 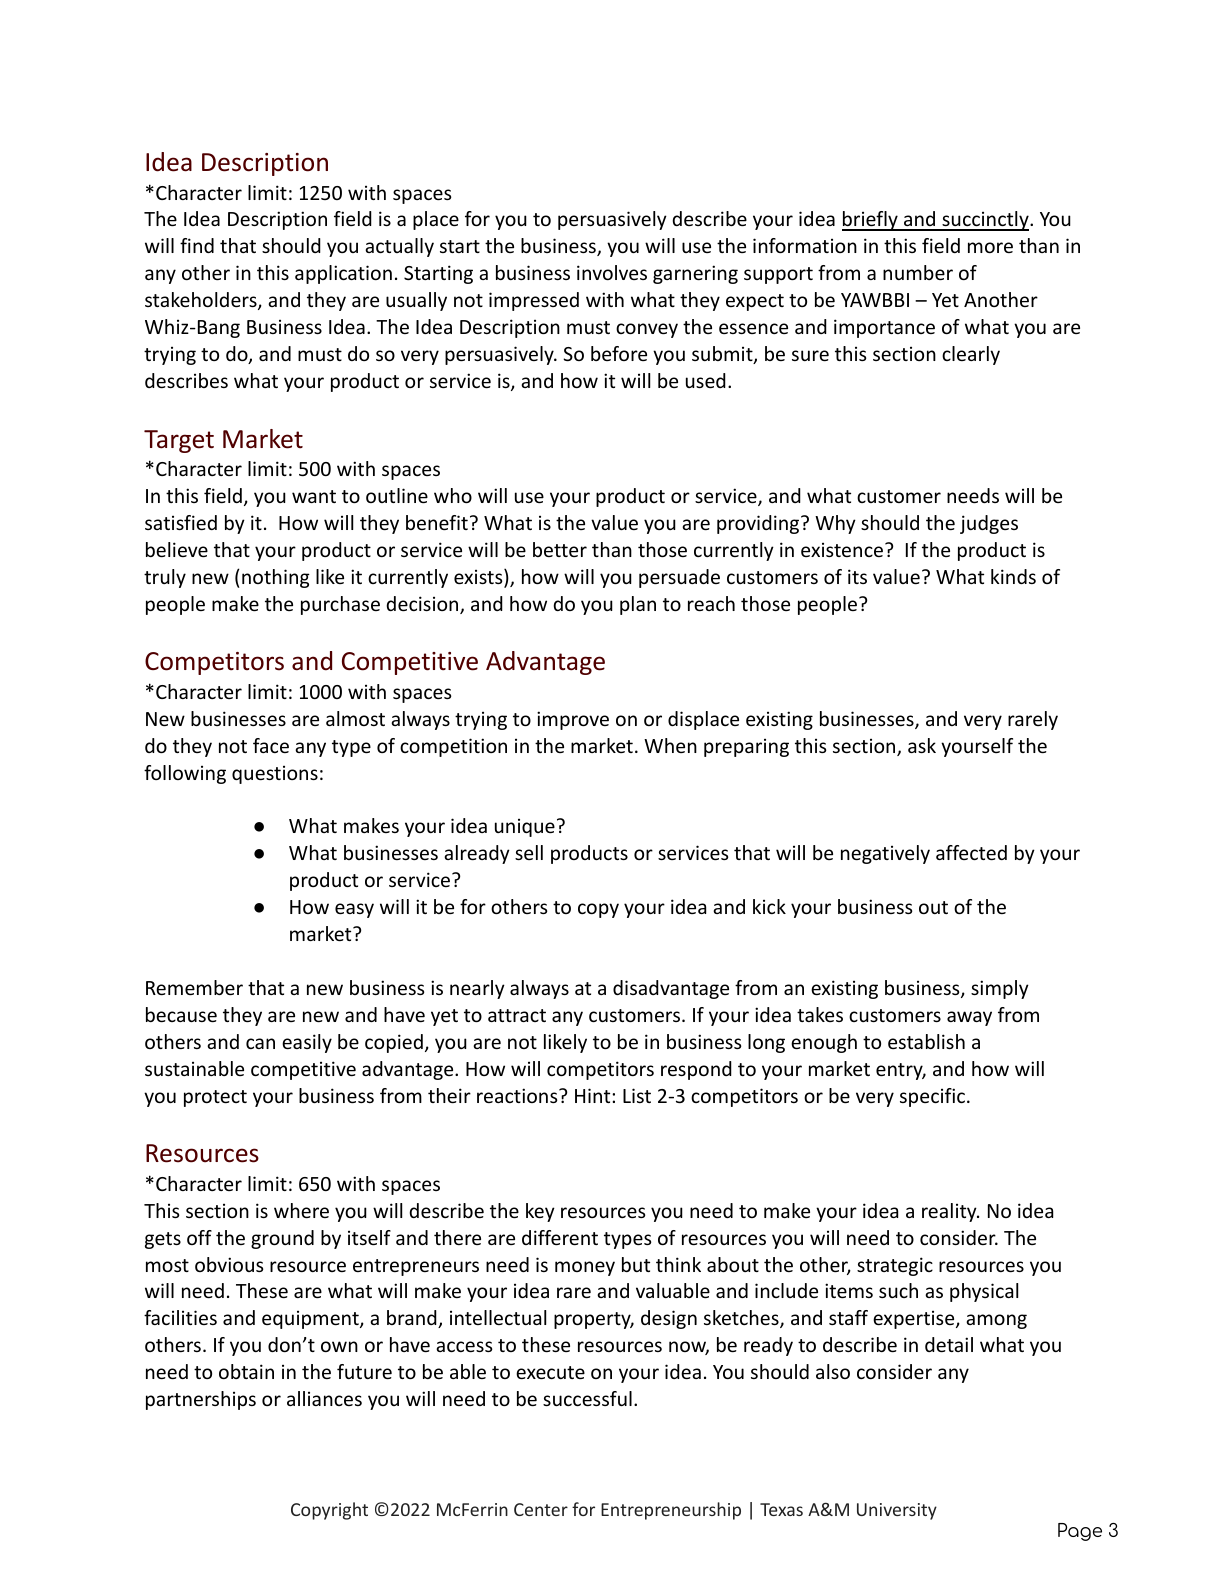 What do you see at coordinates (612, 272) in the screenshot?
I see `involves` at bounding box center [612, 272].
